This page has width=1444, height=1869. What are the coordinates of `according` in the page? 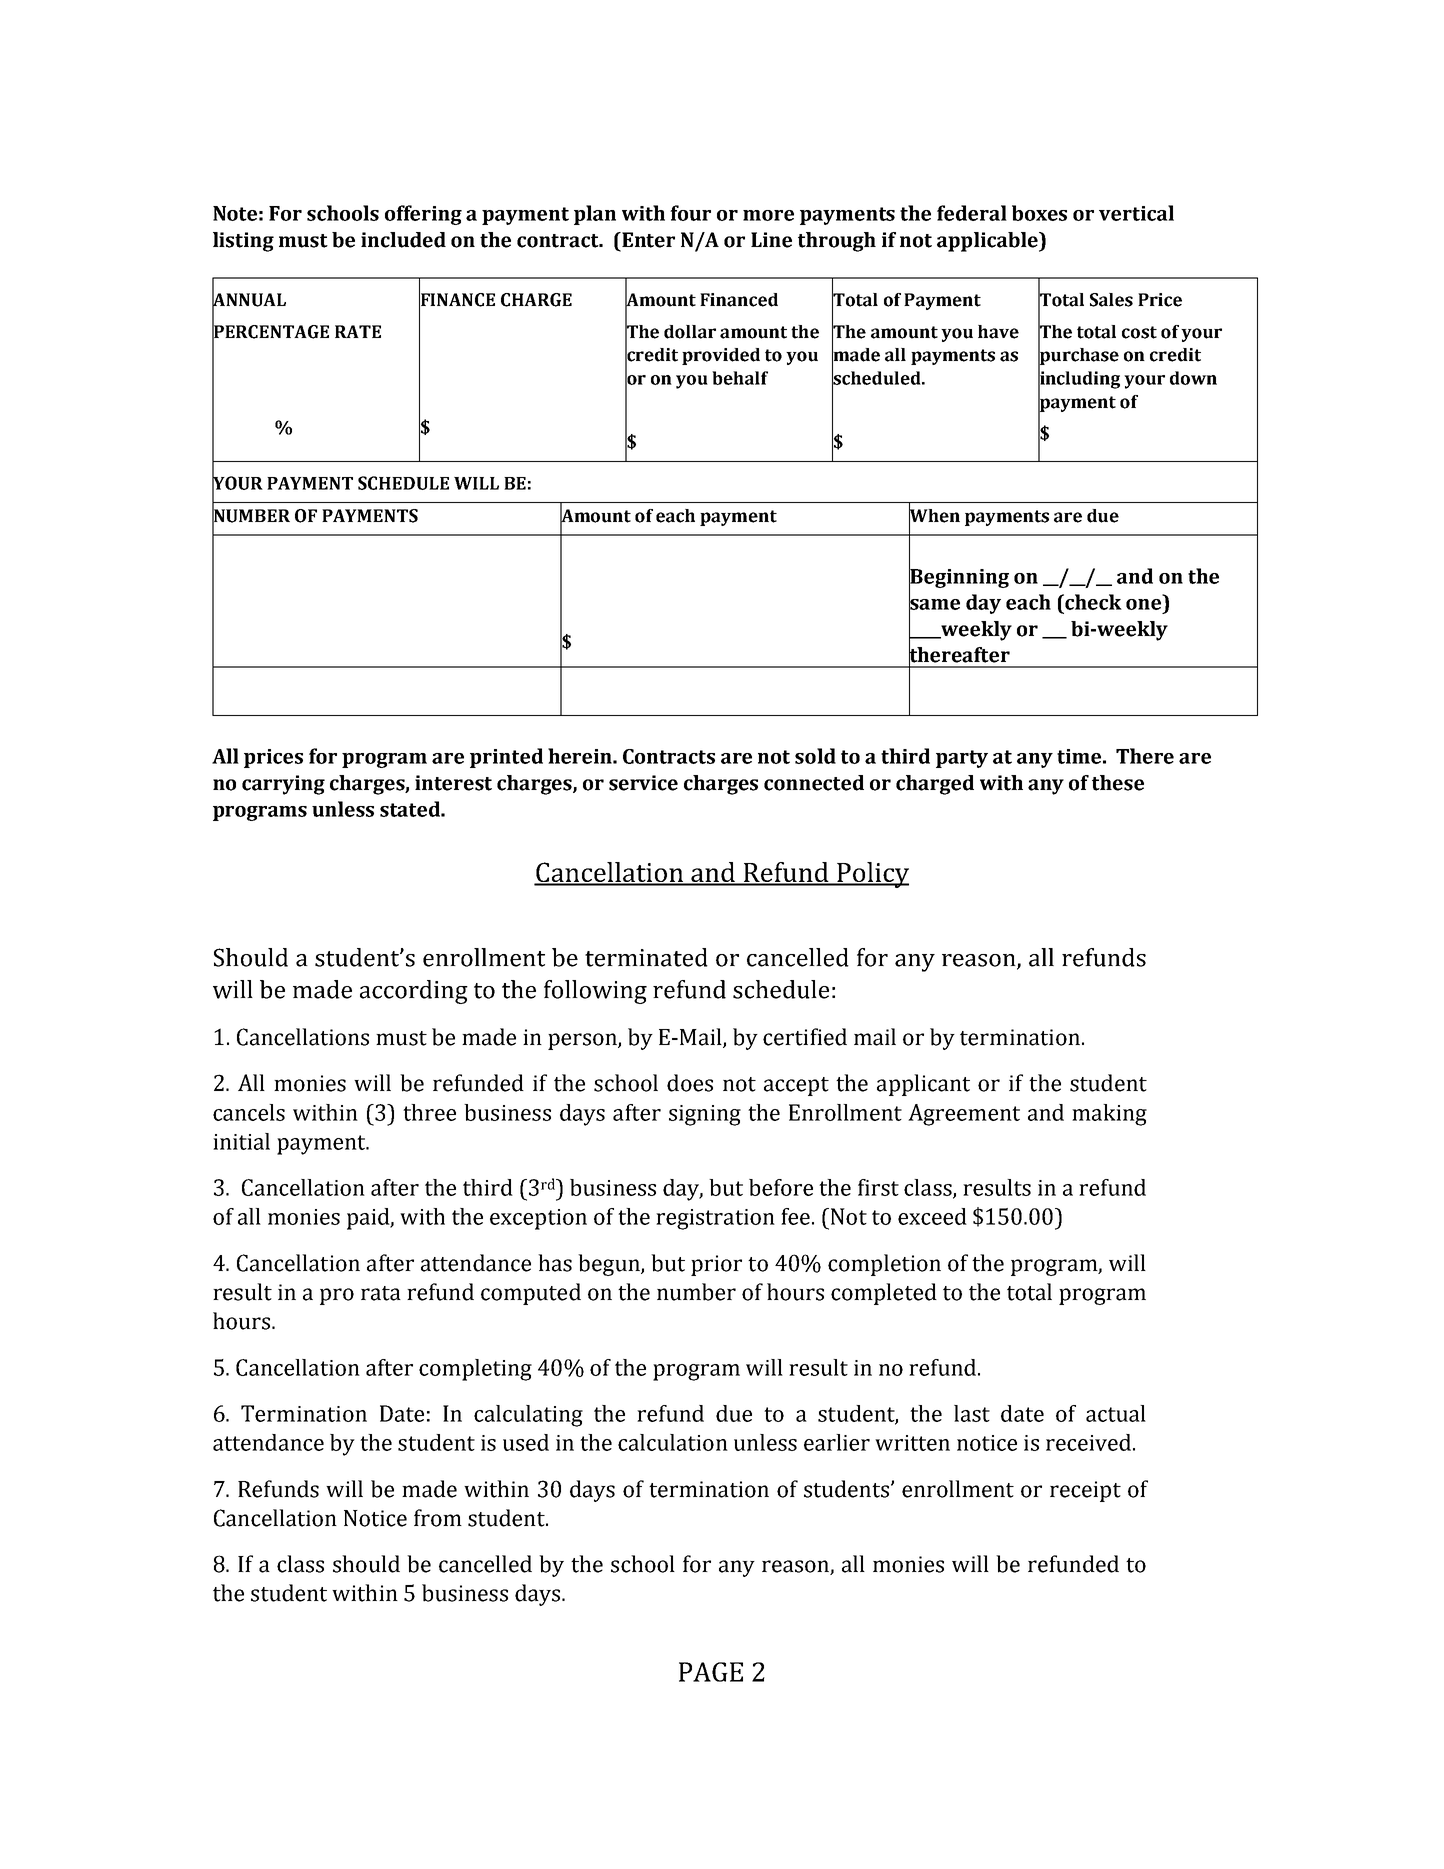 It's located at (414, 992).
